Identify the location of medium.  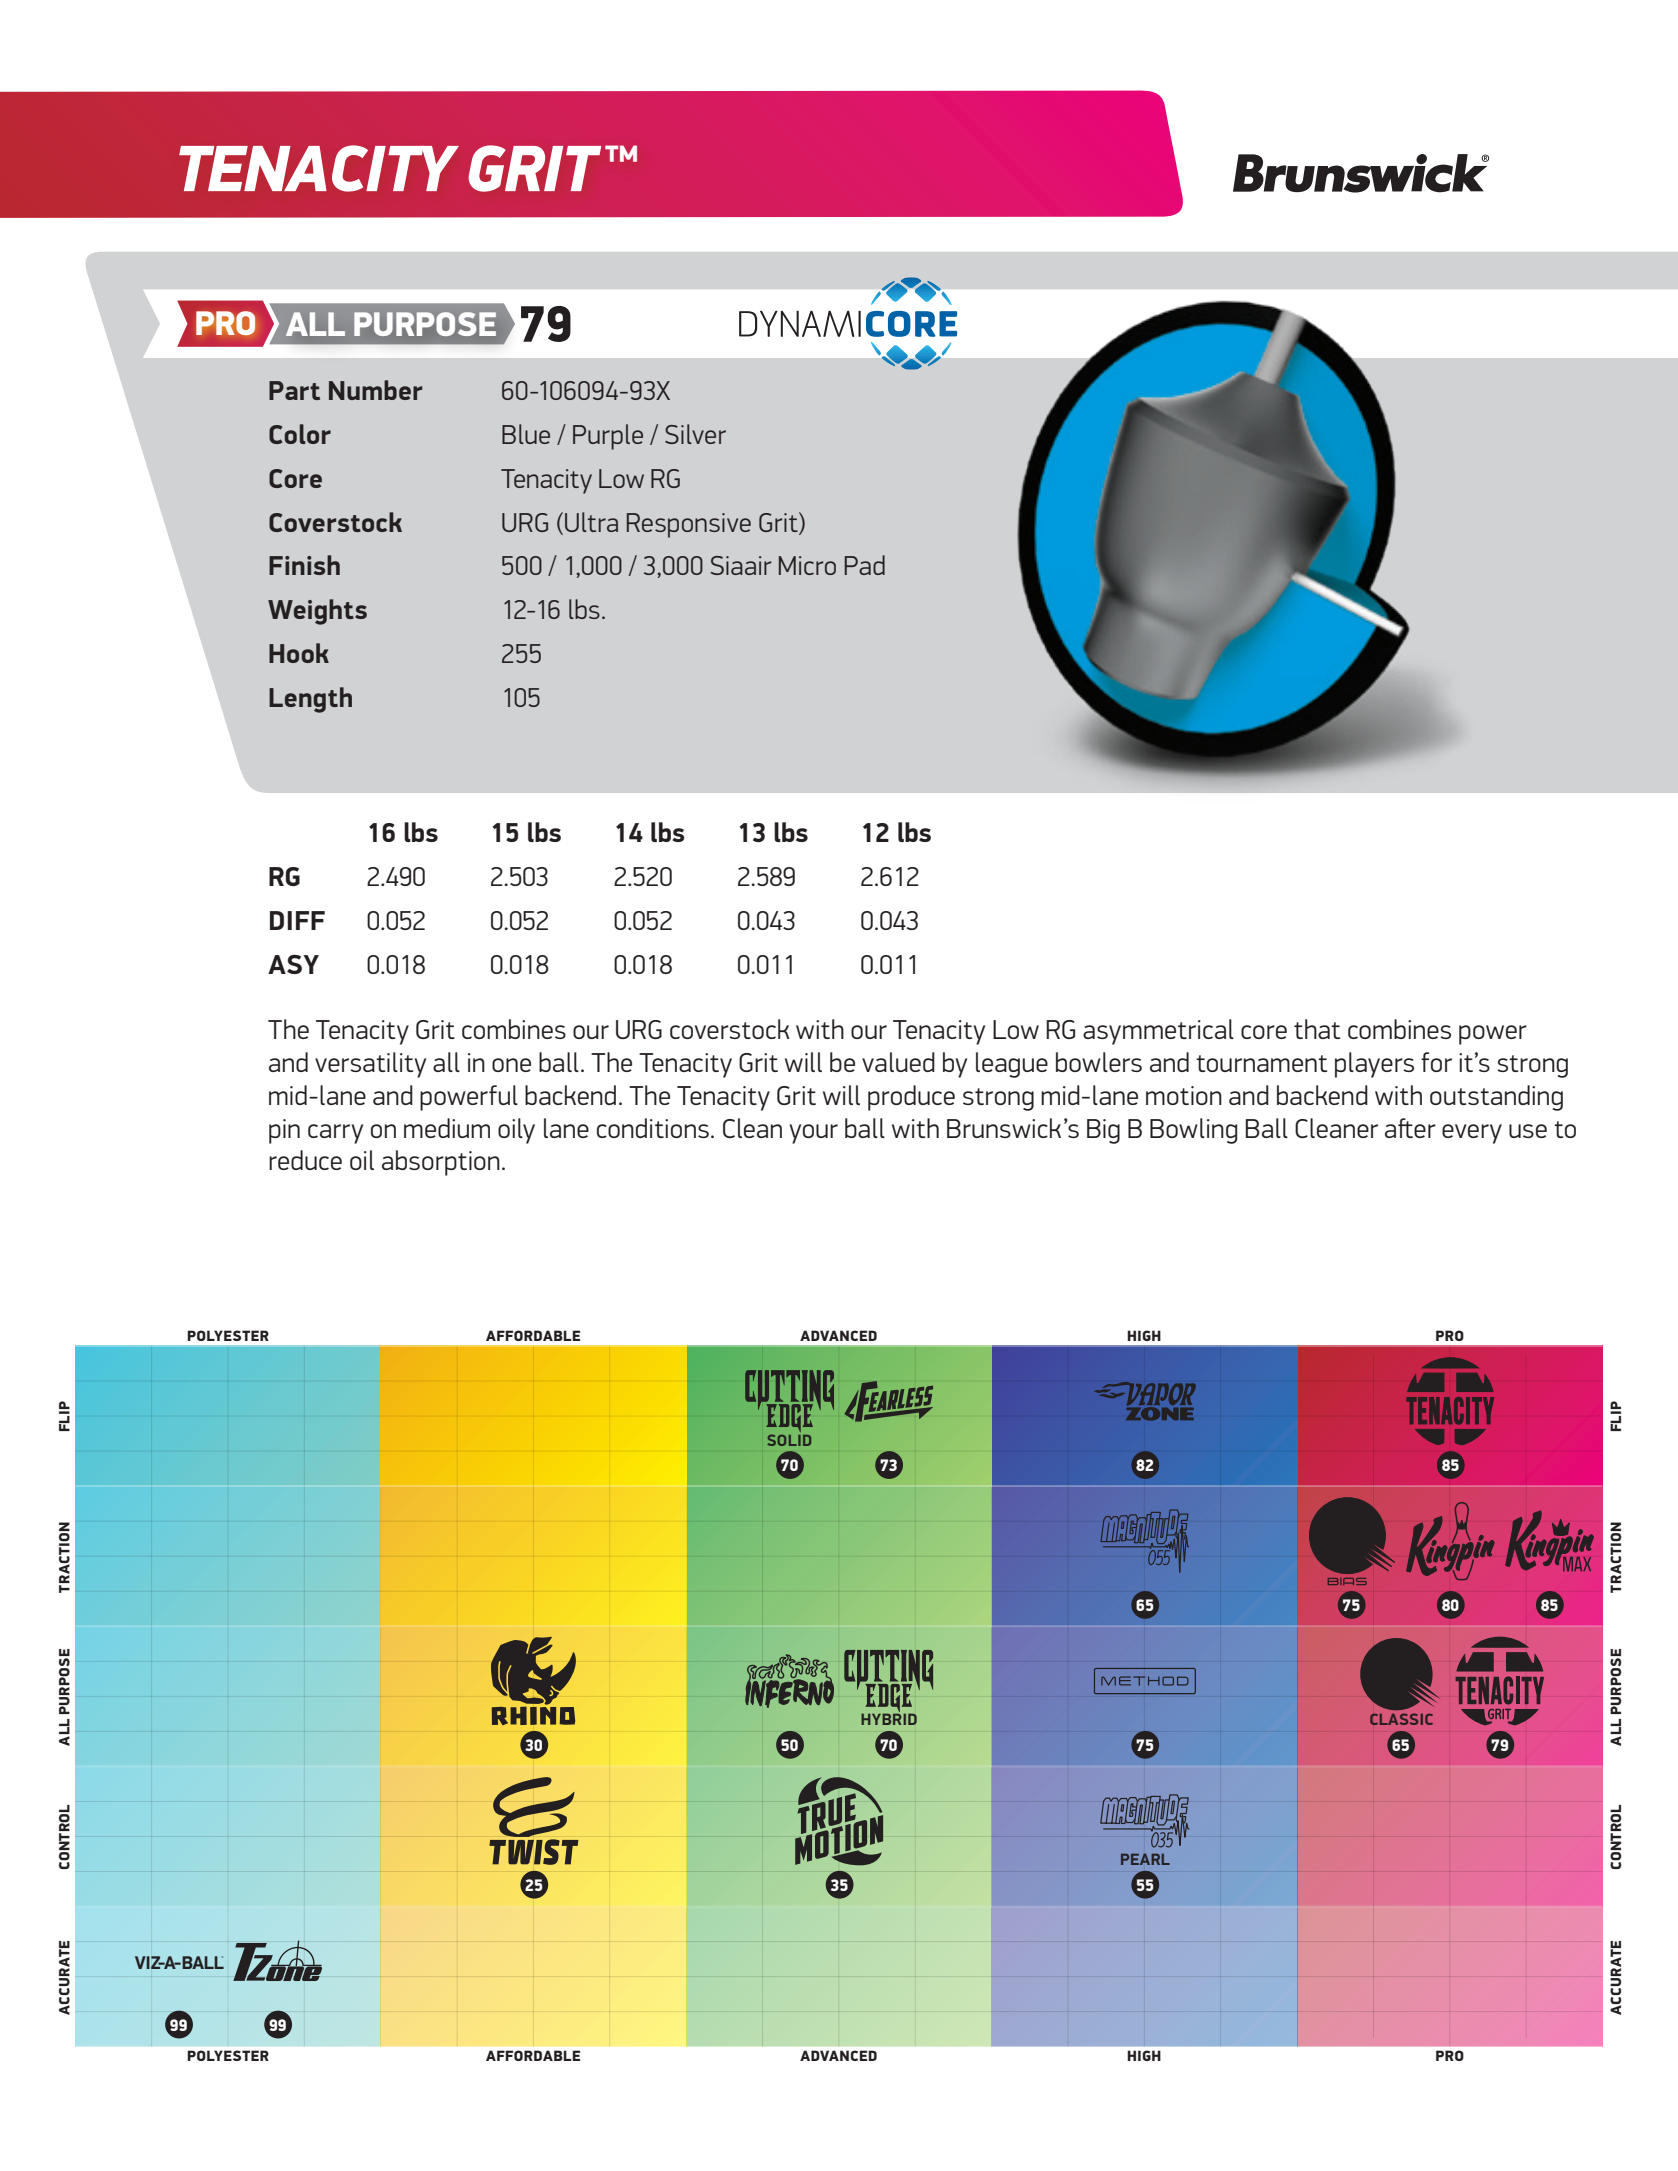
(447, 1128).
